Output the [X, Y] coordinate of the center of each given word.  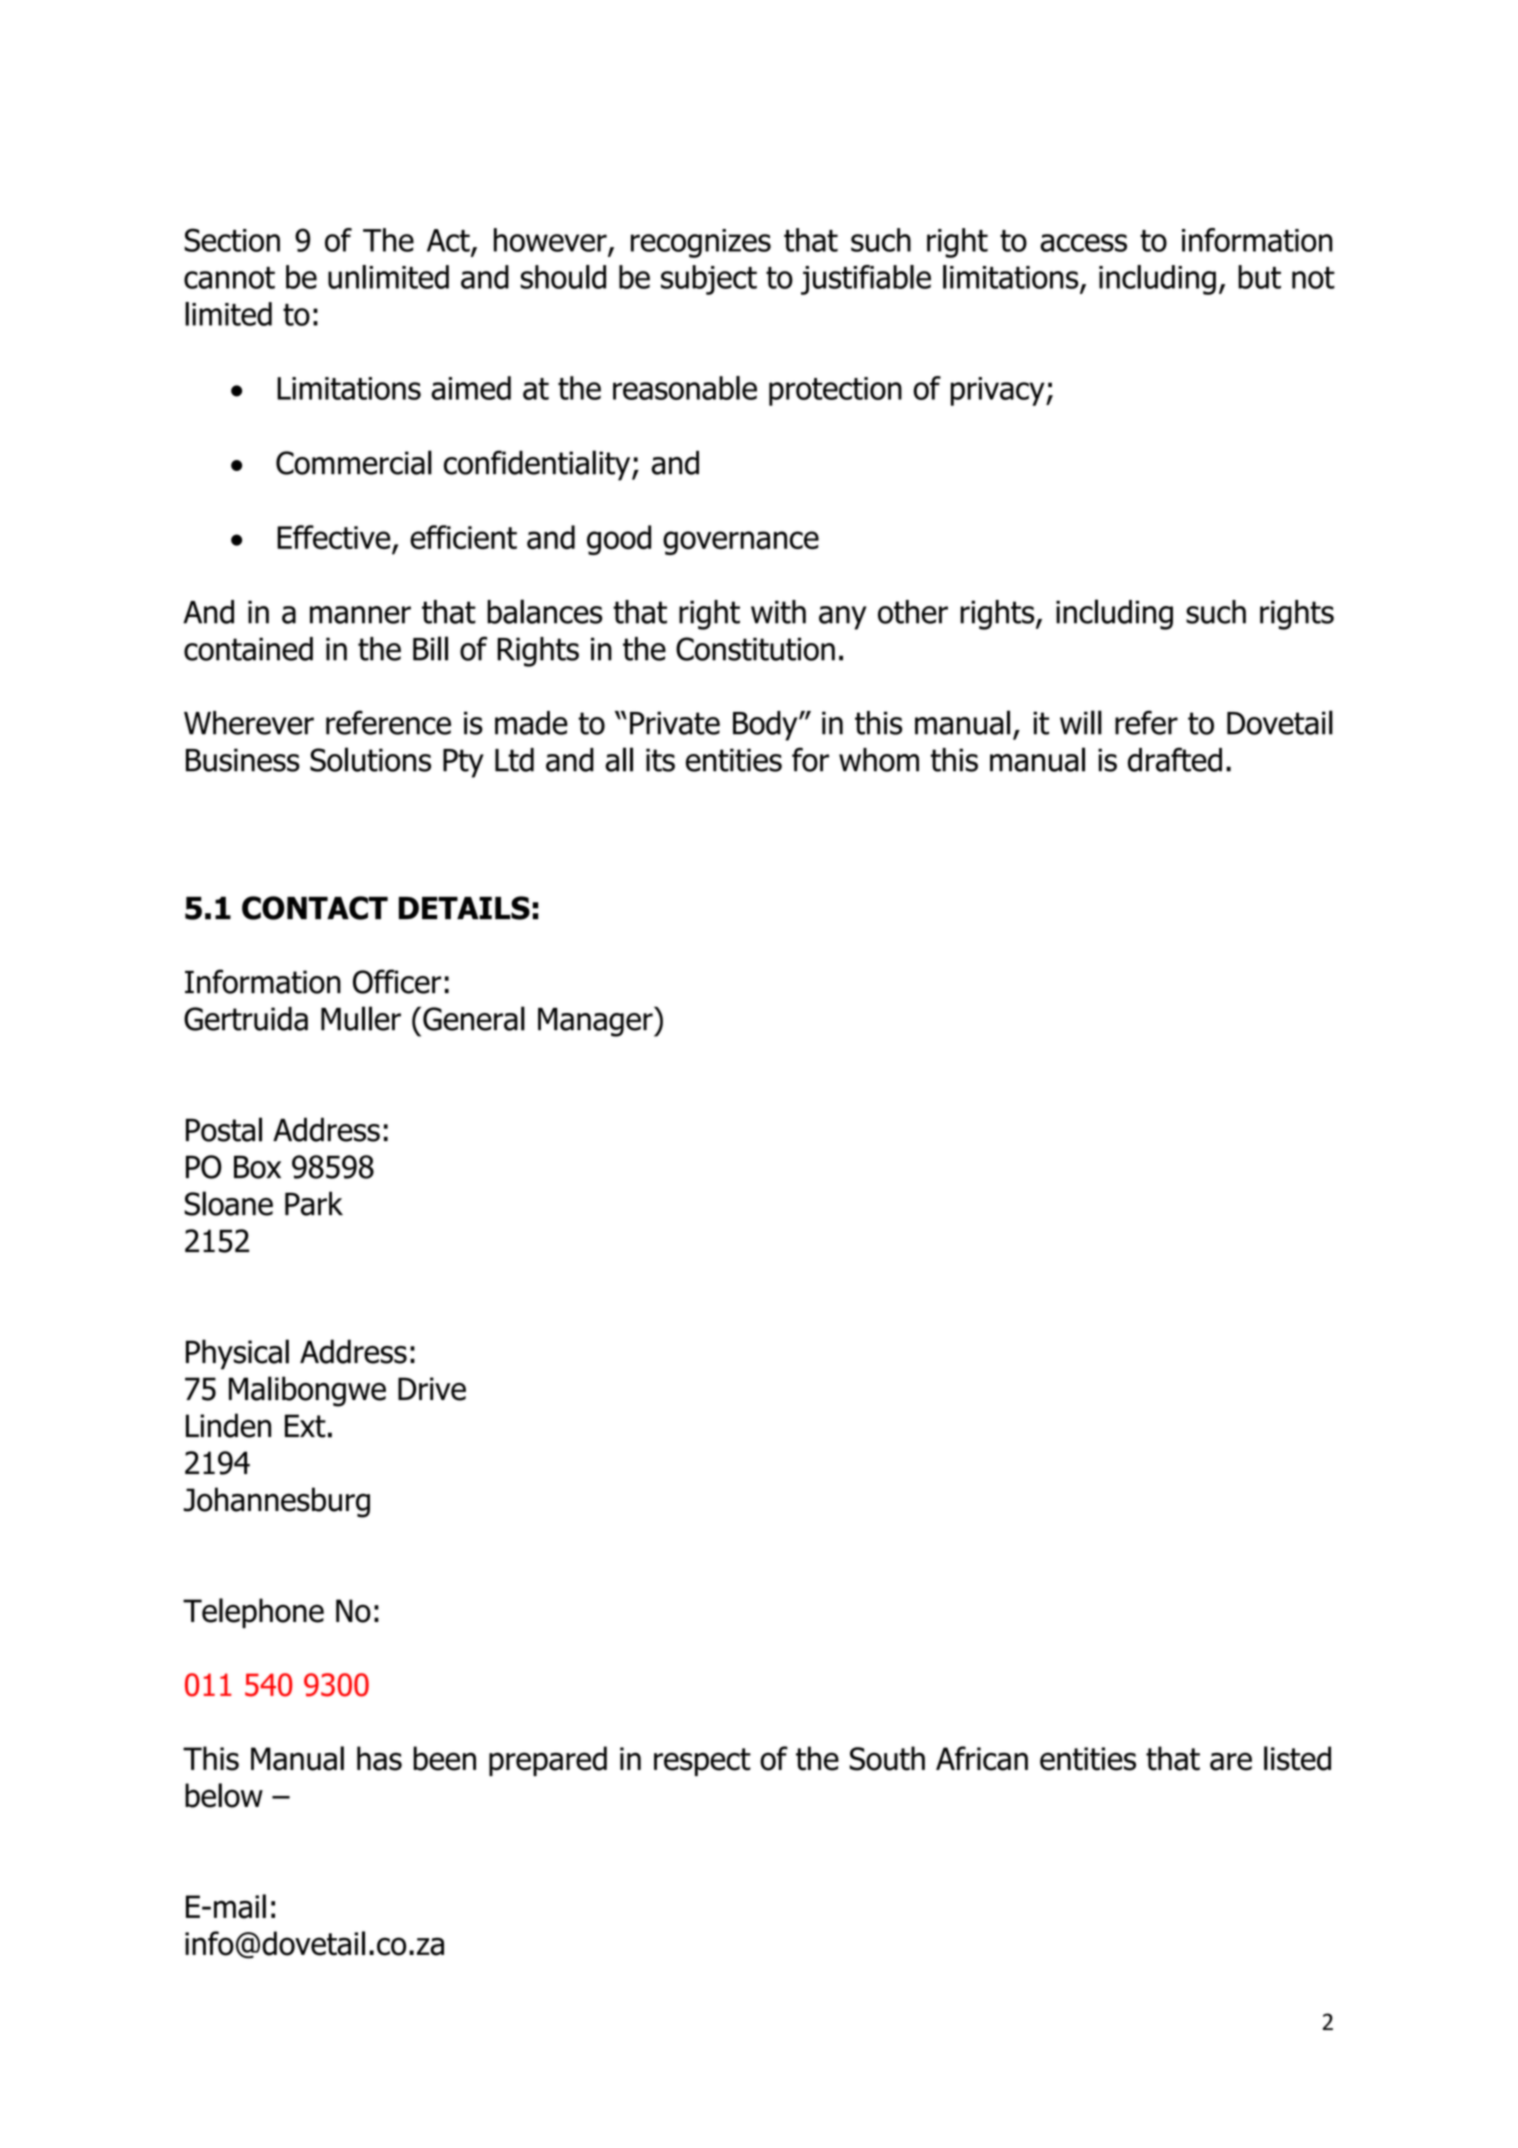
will [1081, 722]
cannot [229, 278]
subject [709, 280]
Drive [432, 1389]
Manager [596, 1021]
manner [360, 615]
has [379, 1758]
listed [1297, 1758]
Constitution [755, 649]
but [1259, 277]
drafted [1175, 759]
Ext [305, 1426]
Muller [361, 1018]
